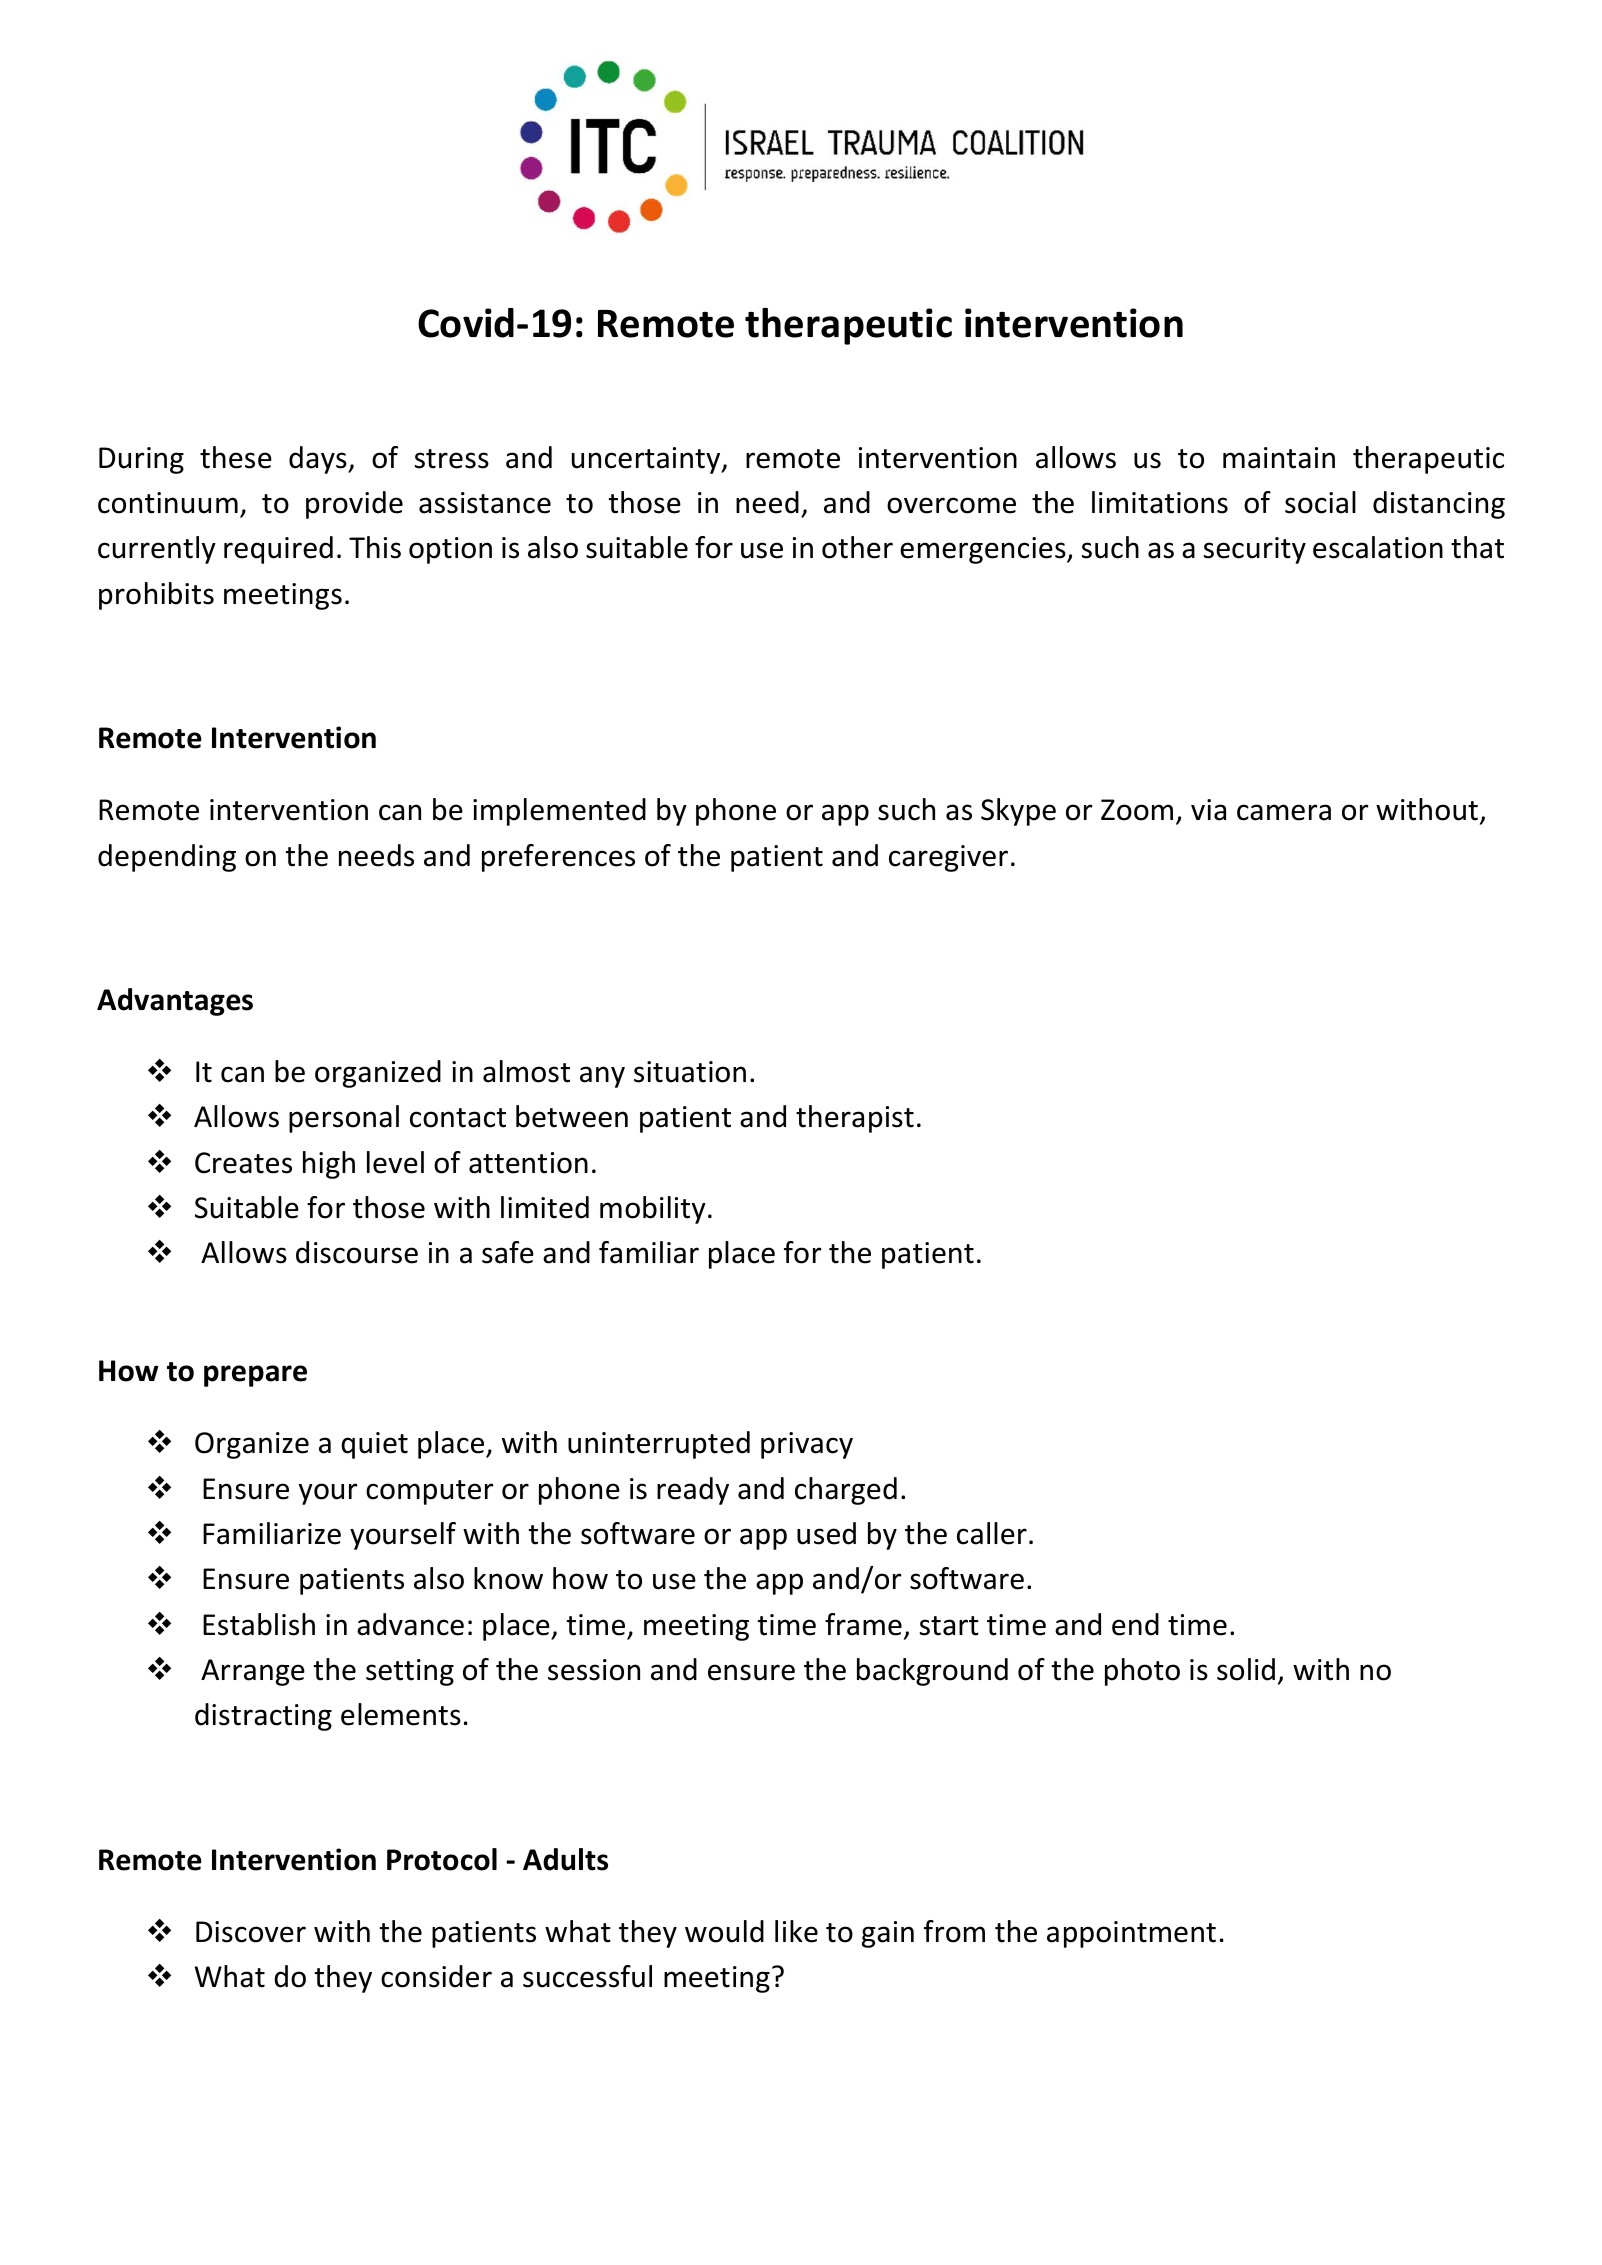  What do you see at coordinates (948, 858) in the page?
I see `caregiver` at bounding box center [948, 858].
